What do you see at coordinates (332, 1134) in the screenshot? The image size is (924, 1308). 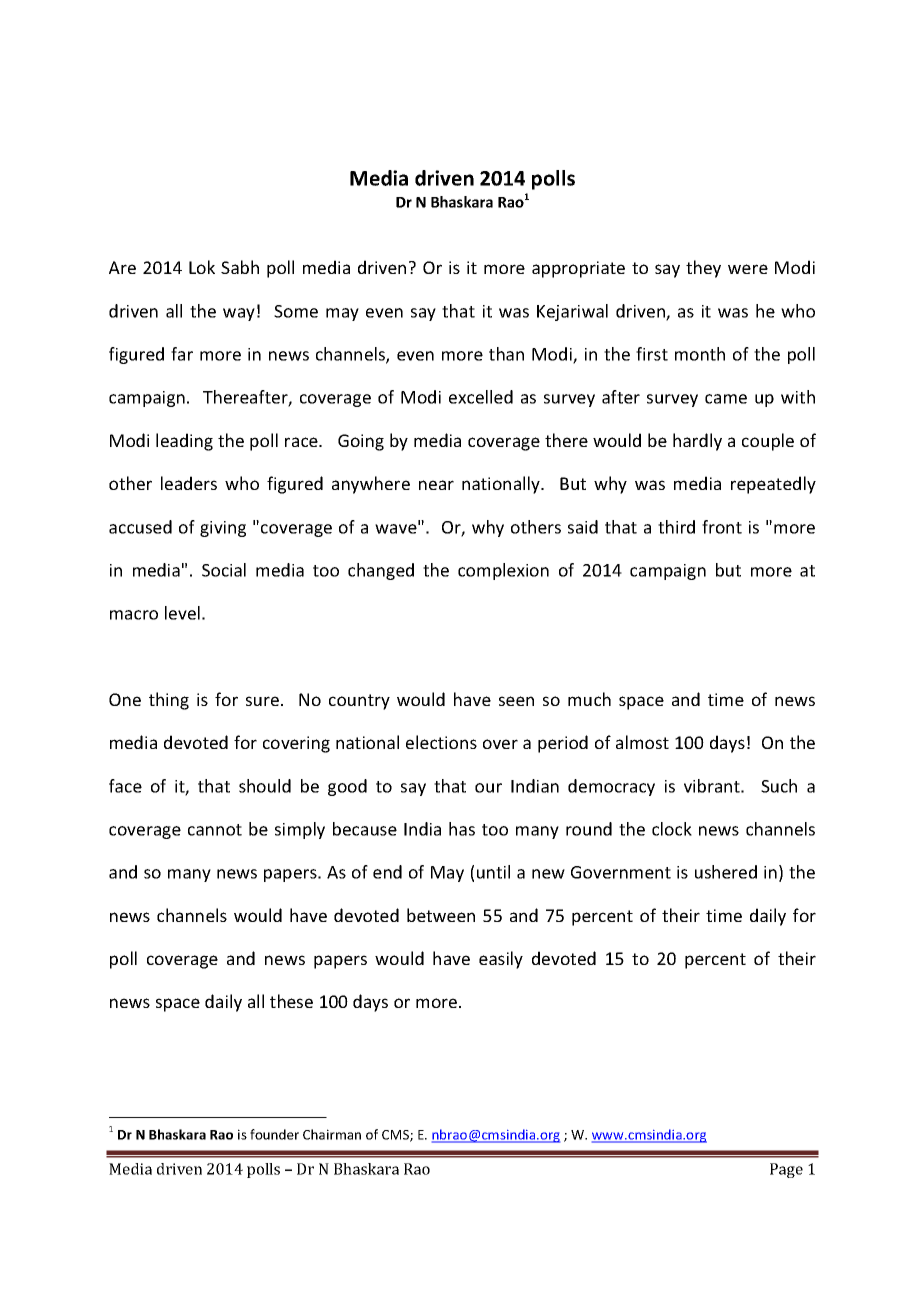 I see `Chairman` at bounding box center [332, 1134].
